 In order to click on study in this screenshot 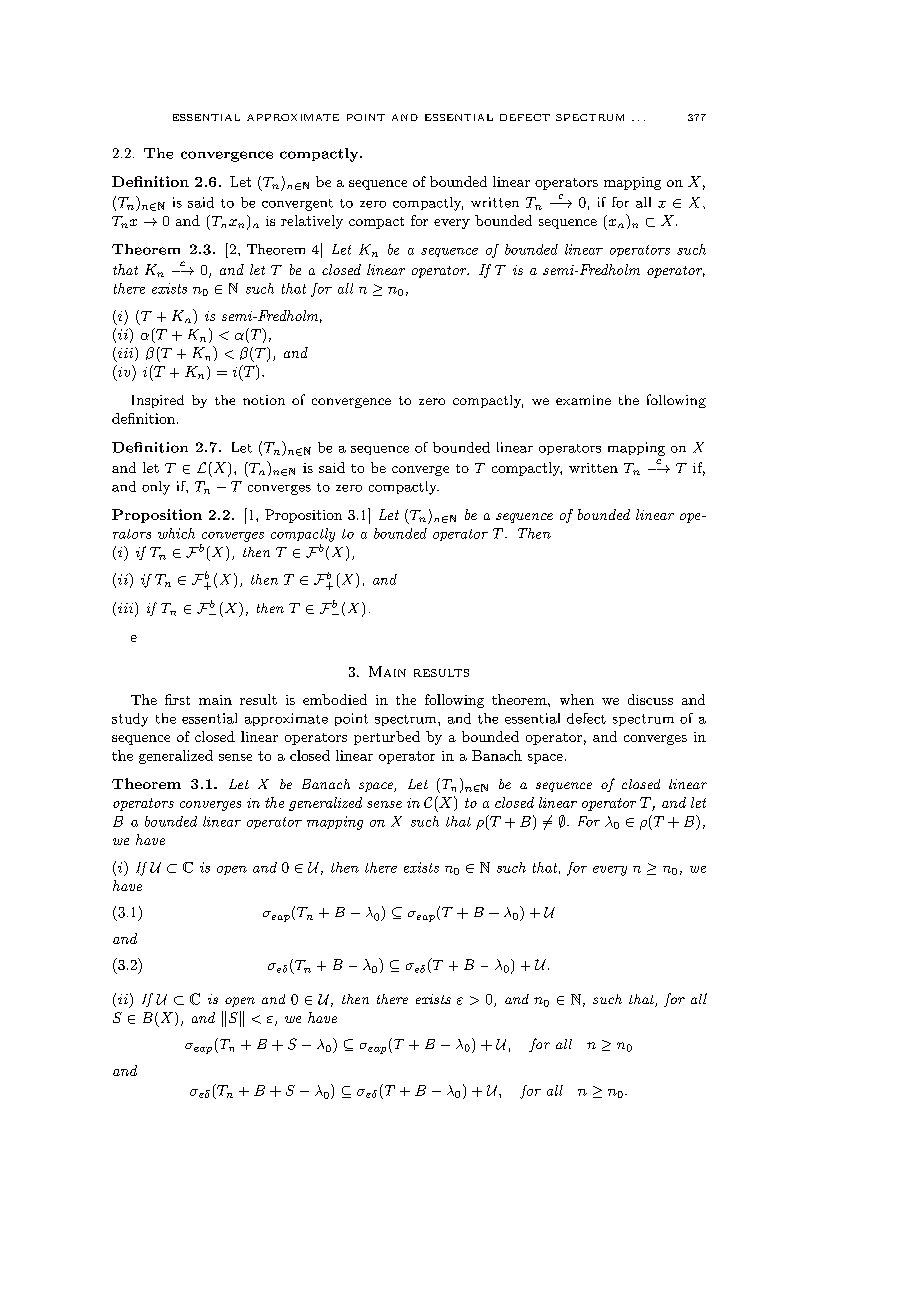, I will do `click(130, 720)`.
